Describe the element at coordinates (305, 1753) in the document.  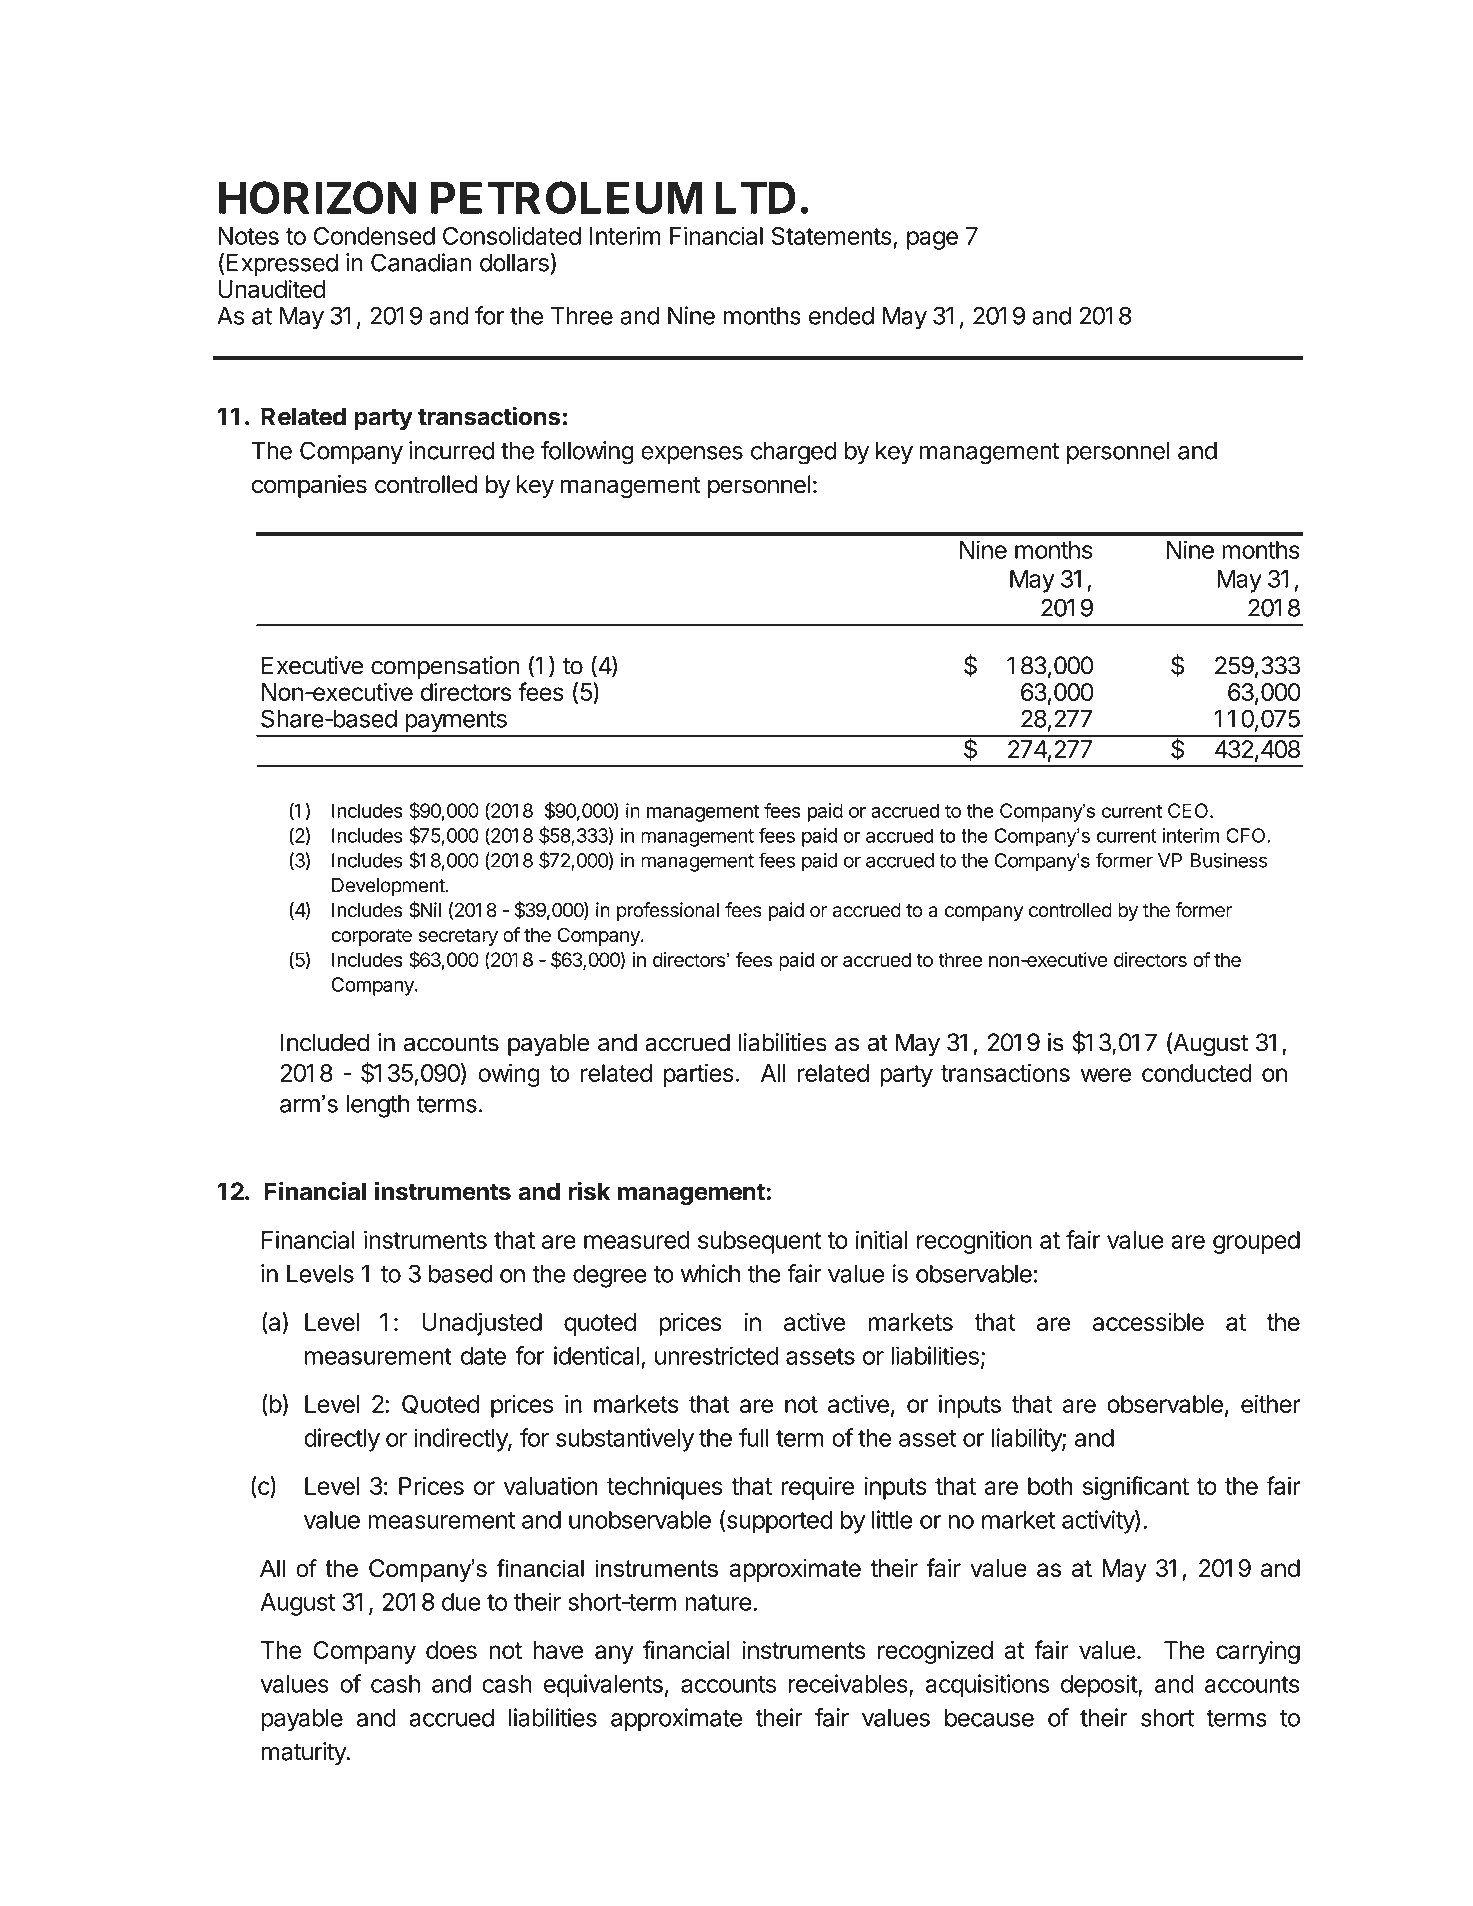
I see `maturity` at that location.
